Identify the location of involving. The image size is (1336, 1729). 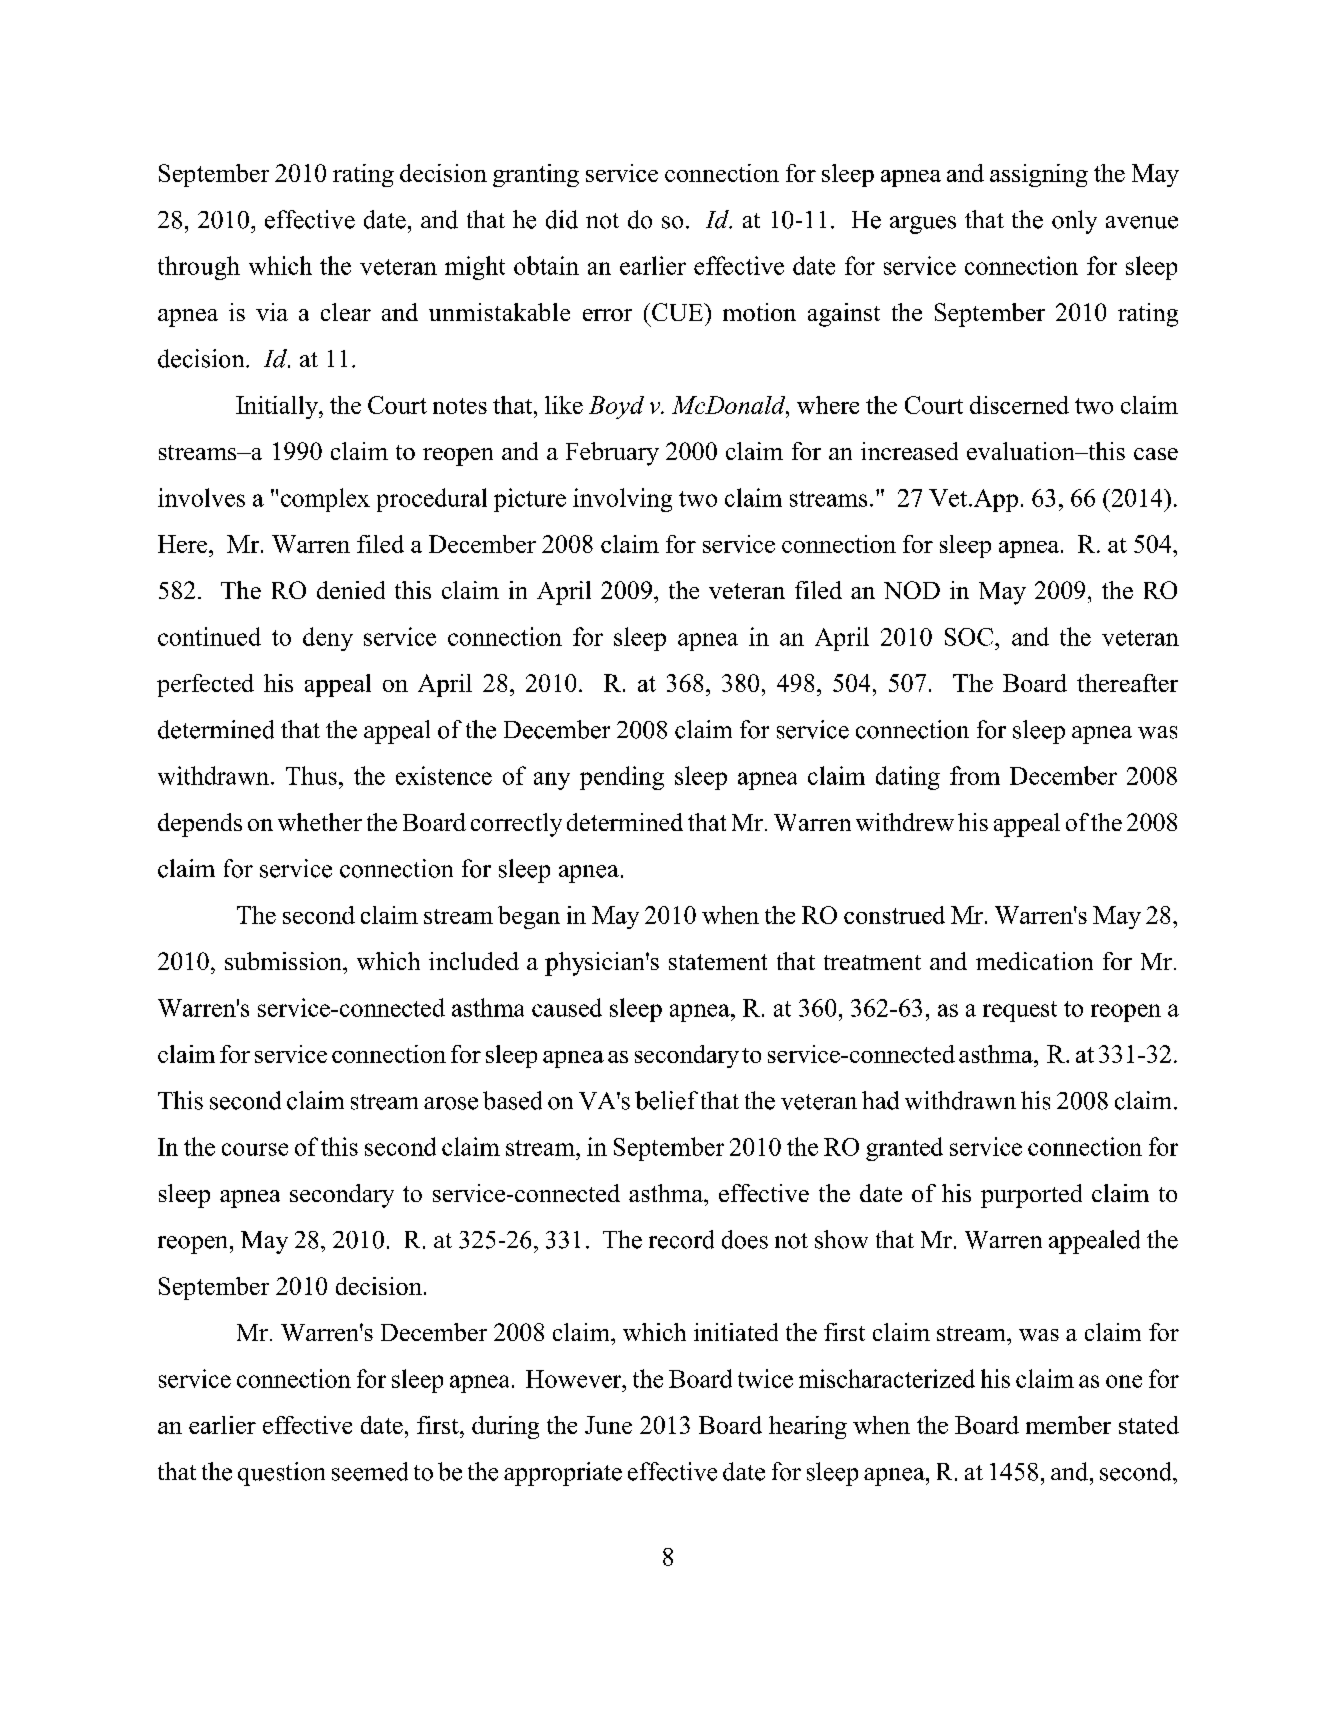
(622, 500).
